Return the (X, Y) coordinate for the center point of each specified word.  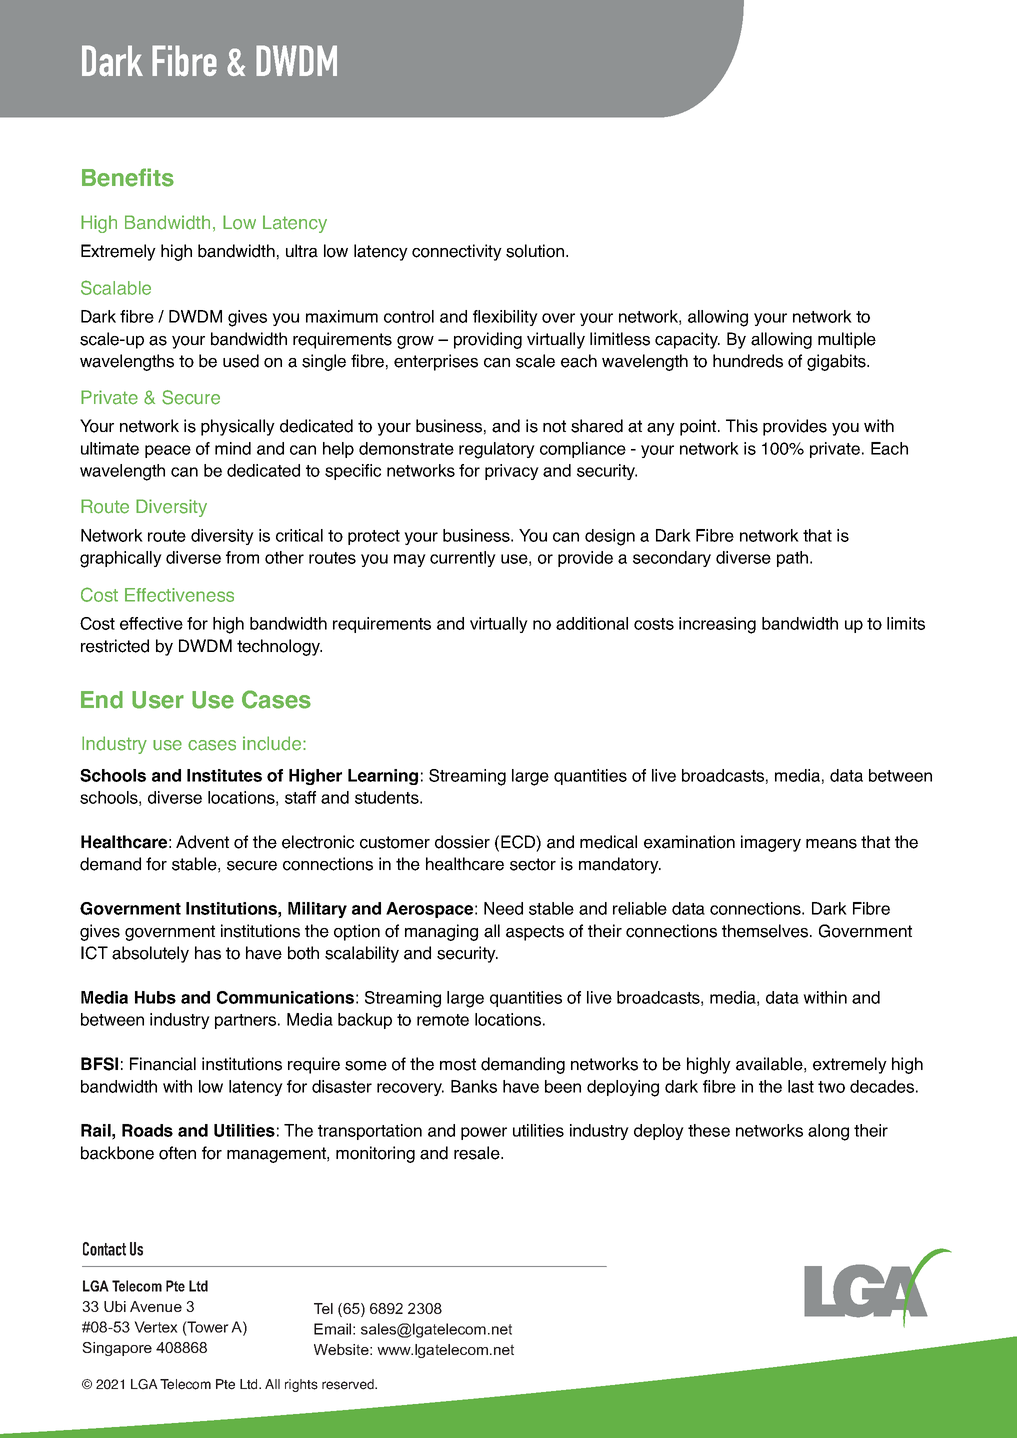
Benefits (128, 177)
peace (168, 451)
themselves (766, 931)
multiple (847, 340)
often (177, 1153)
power (484, 1133)
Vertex (156, 1327)
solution (536, 251)
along (828, 1132)
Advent (202, 842)
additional (592, 623)
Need (503, 908)
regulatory (497, 450)
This (742, 426)
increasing (717, 625)
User (158, 700)
